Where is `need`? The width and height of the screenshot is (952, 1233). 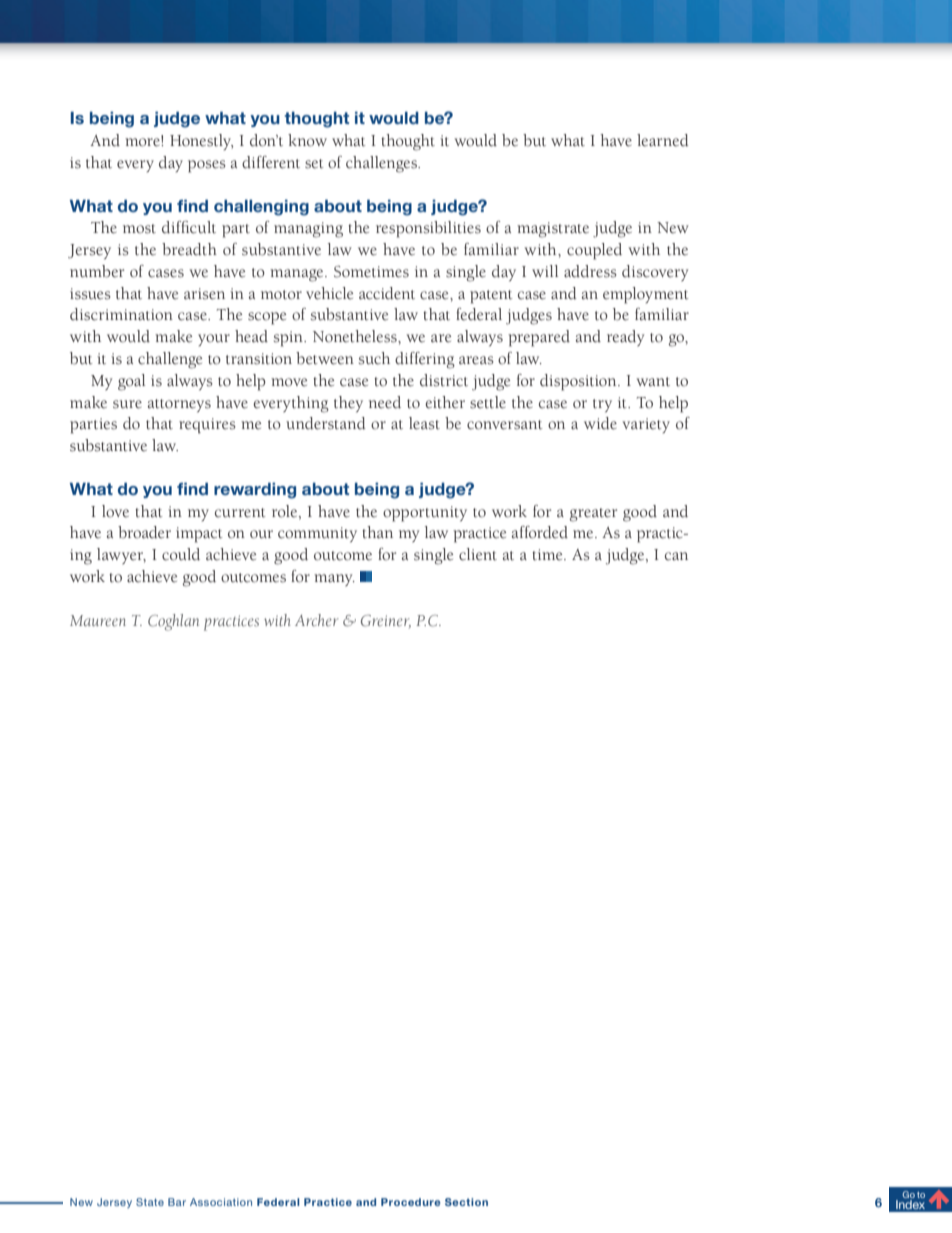 need is located at coordinates (385, 402).
